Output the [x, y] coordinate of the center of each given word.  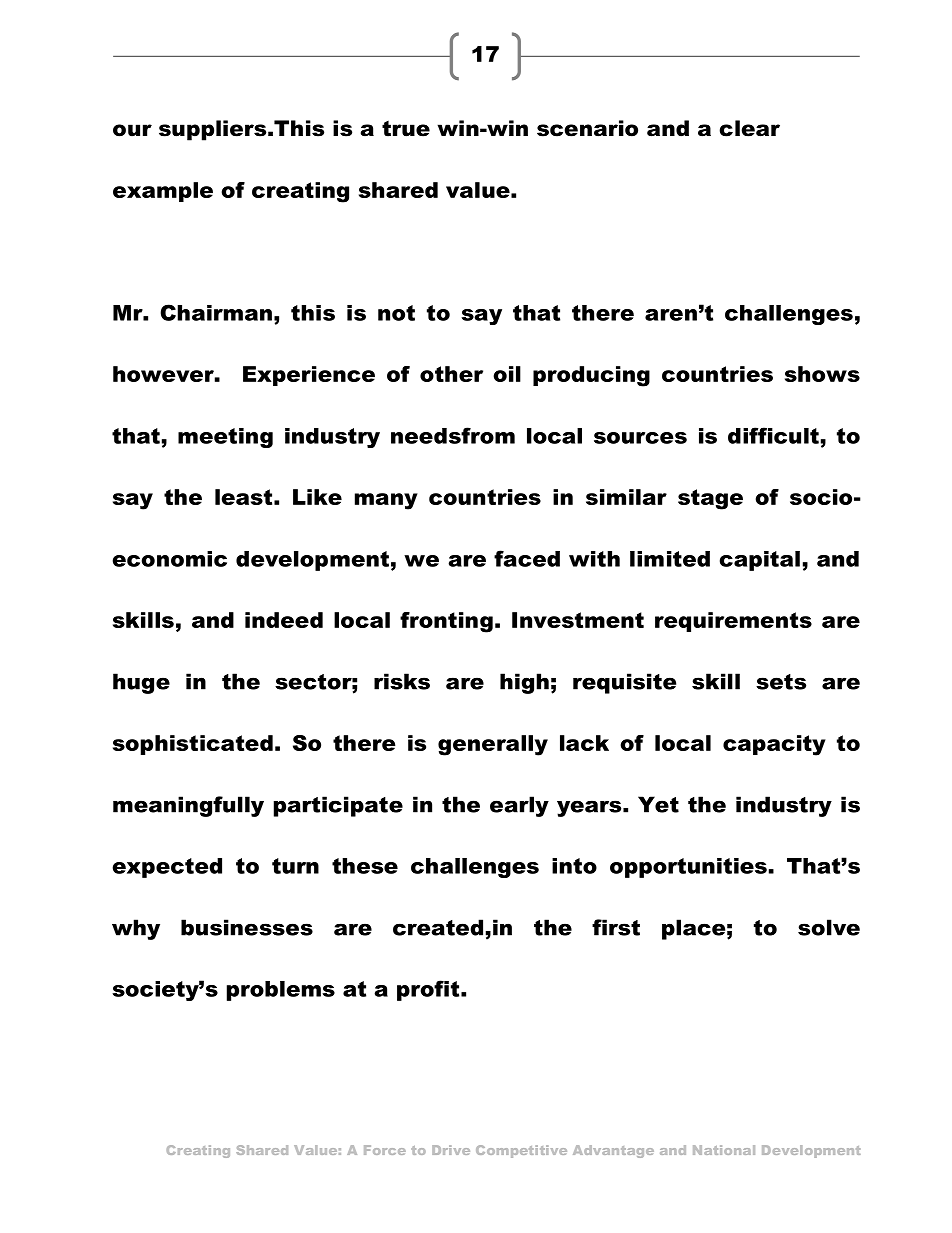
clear [749, 128]
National [724, 1150]
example [163, 192]
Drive [451, 1150]
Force [385, 1150]
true [406, 129]
